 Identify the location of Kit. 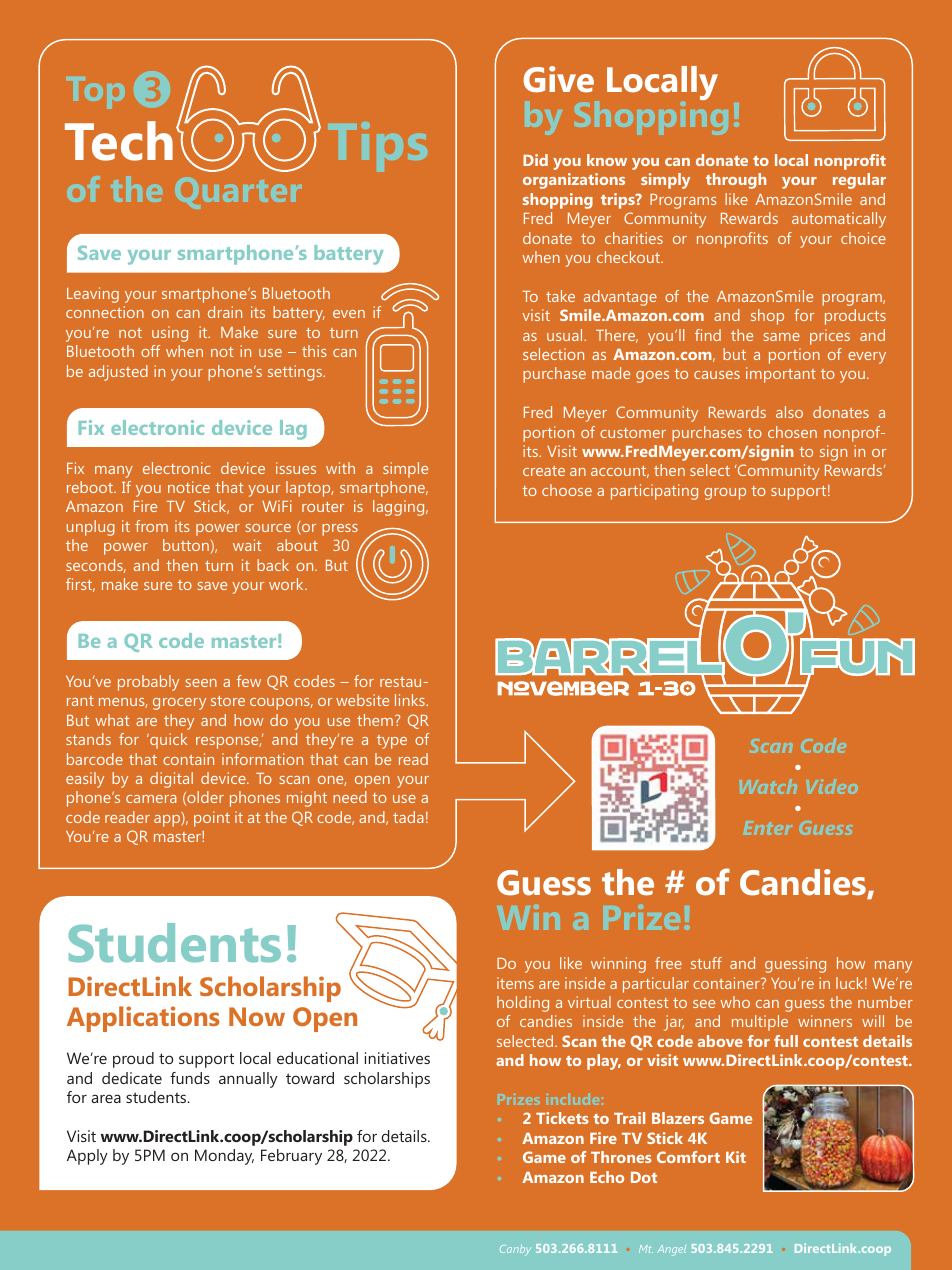
(736, 1157).
